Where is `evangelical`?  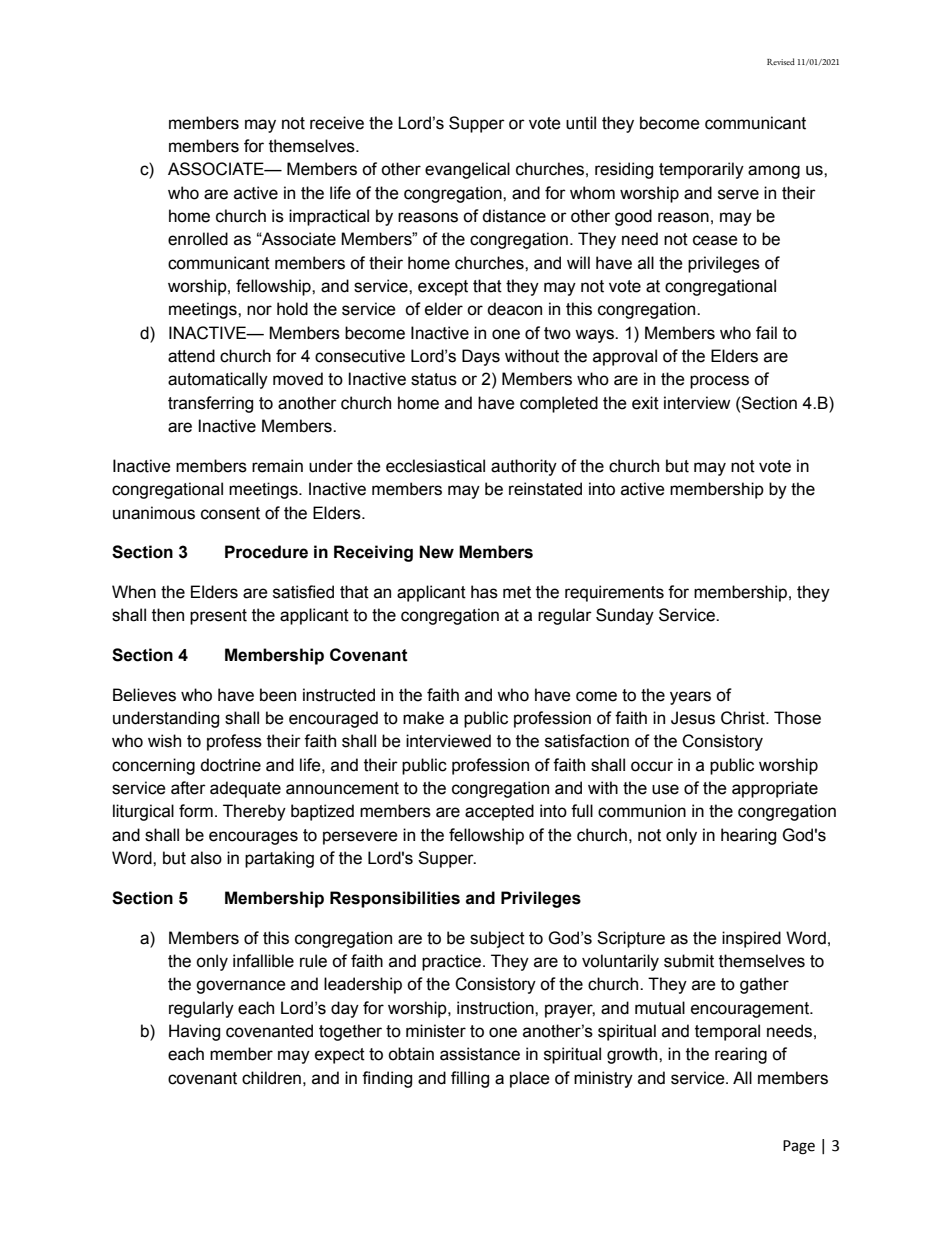 evangelical is located at coordinates (467, 170).
